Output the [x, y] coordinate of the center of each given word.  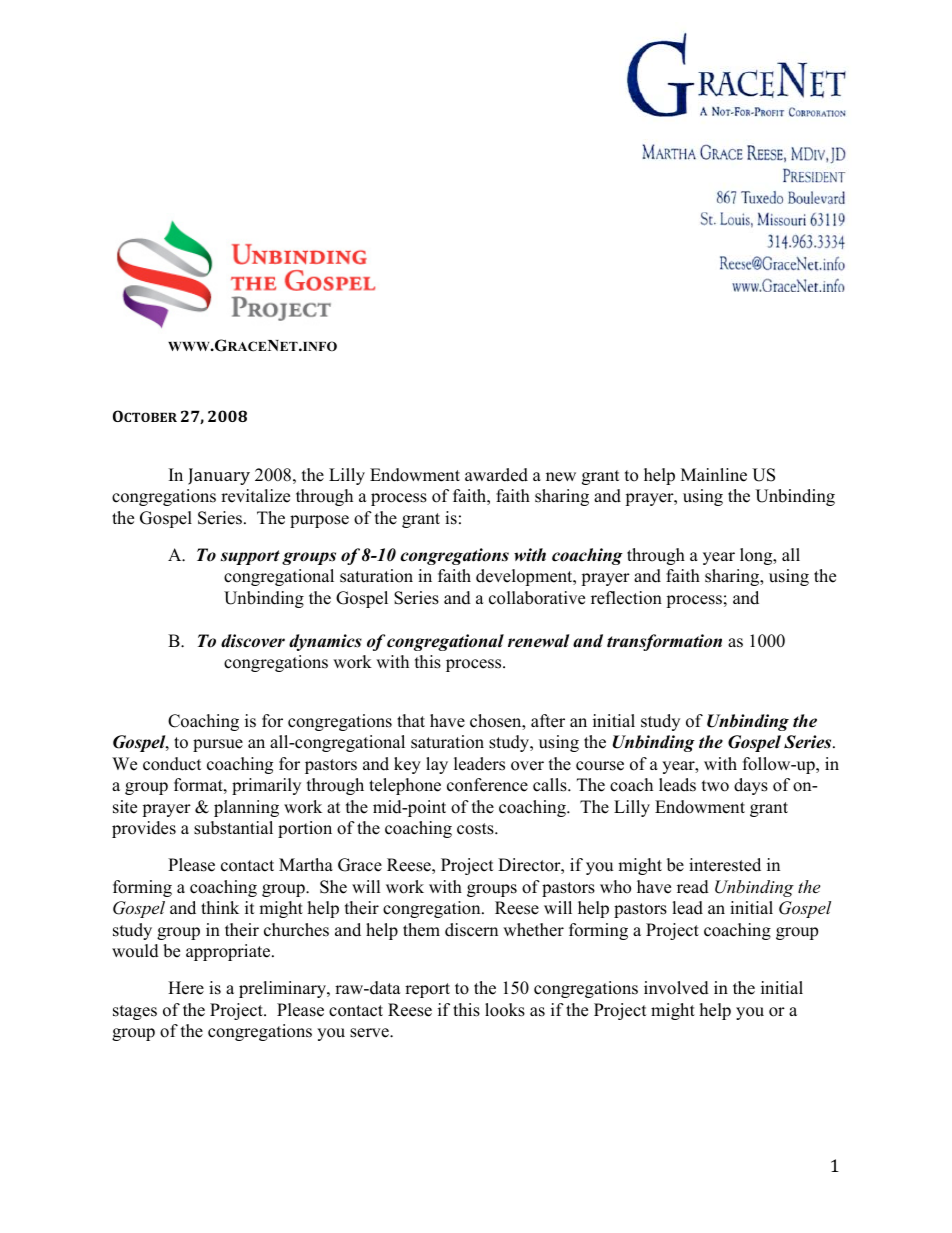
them [421, 930]
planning [246, 808]
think [220, 907]
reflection [626, 598]
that [411, 720]
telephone [405, 786]
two [715, 786]
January [219, 476]
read [693, 887]
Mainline [714, 475]
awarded [496, 475]
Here [186, 988]
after [548, 721]
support [250, 557]
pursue [218, 745]
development [525, 577]
